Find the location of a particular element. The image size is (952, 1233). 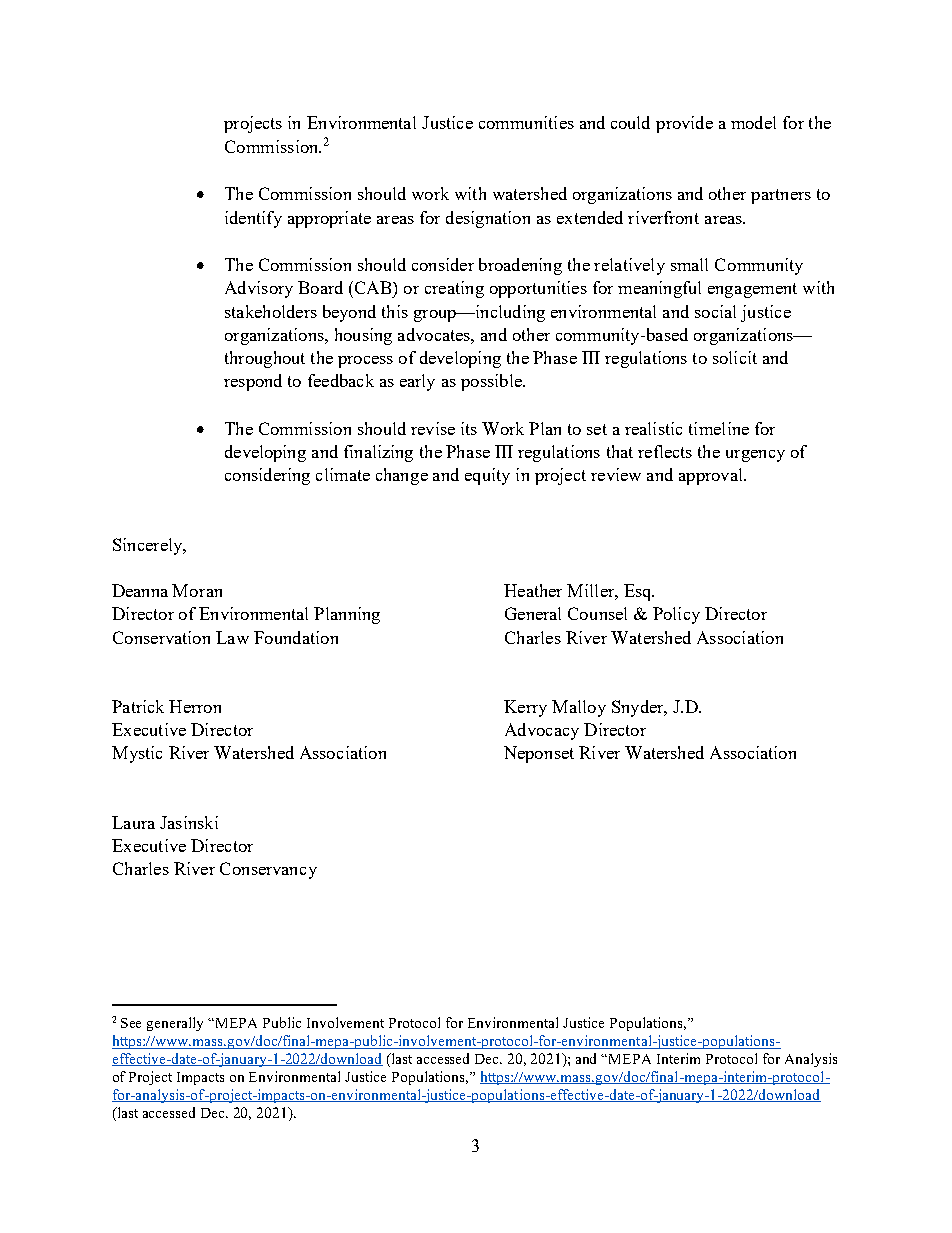

Moran is located at coordinates (197, 590).
